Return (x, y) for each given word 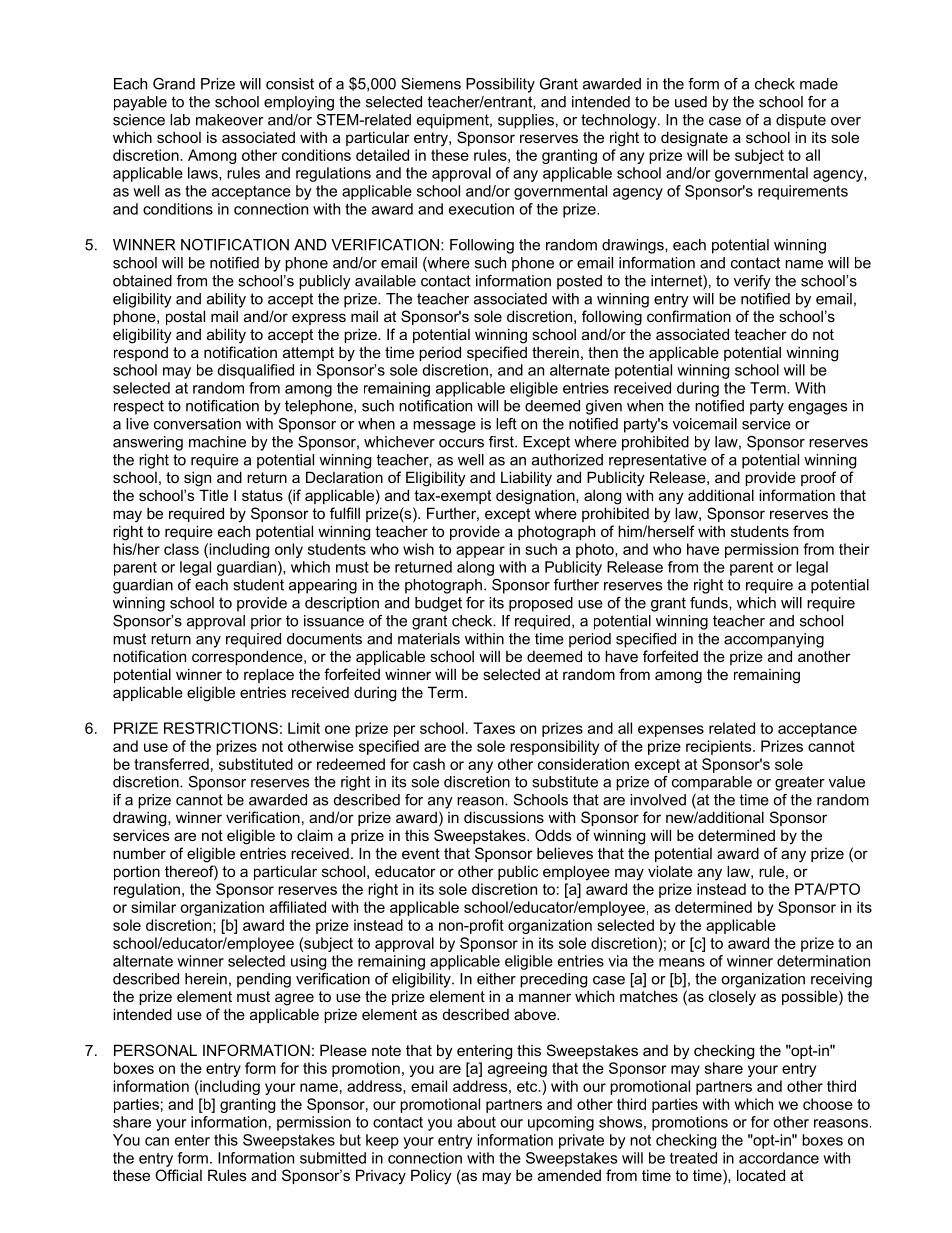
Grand (174, 84)
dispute (801, 121)
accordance (779, 1158)
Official (178, 1175)
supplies (526, 121)
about (476, 1122)
